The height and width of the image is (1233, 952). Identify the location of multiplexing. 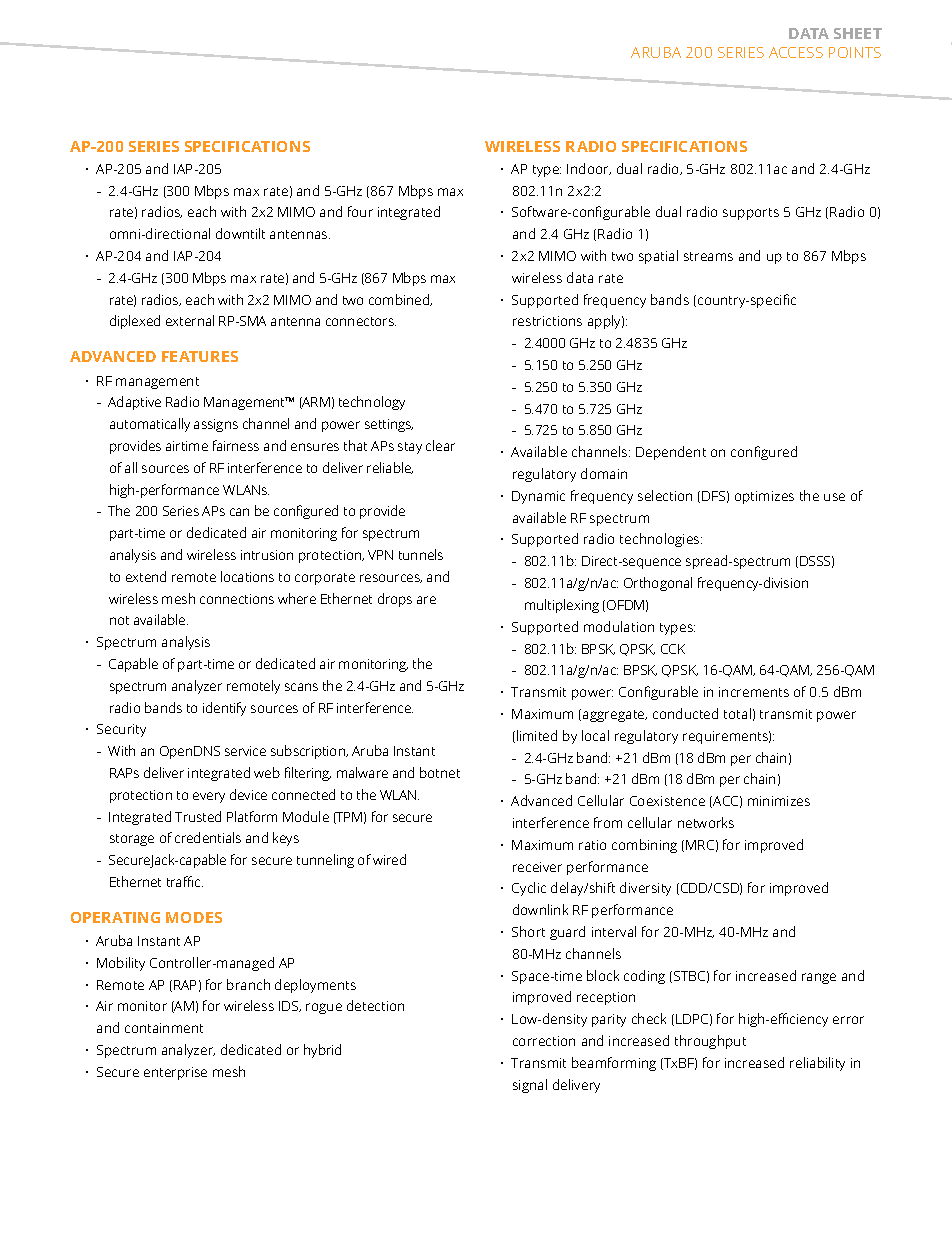
(562, 606).
